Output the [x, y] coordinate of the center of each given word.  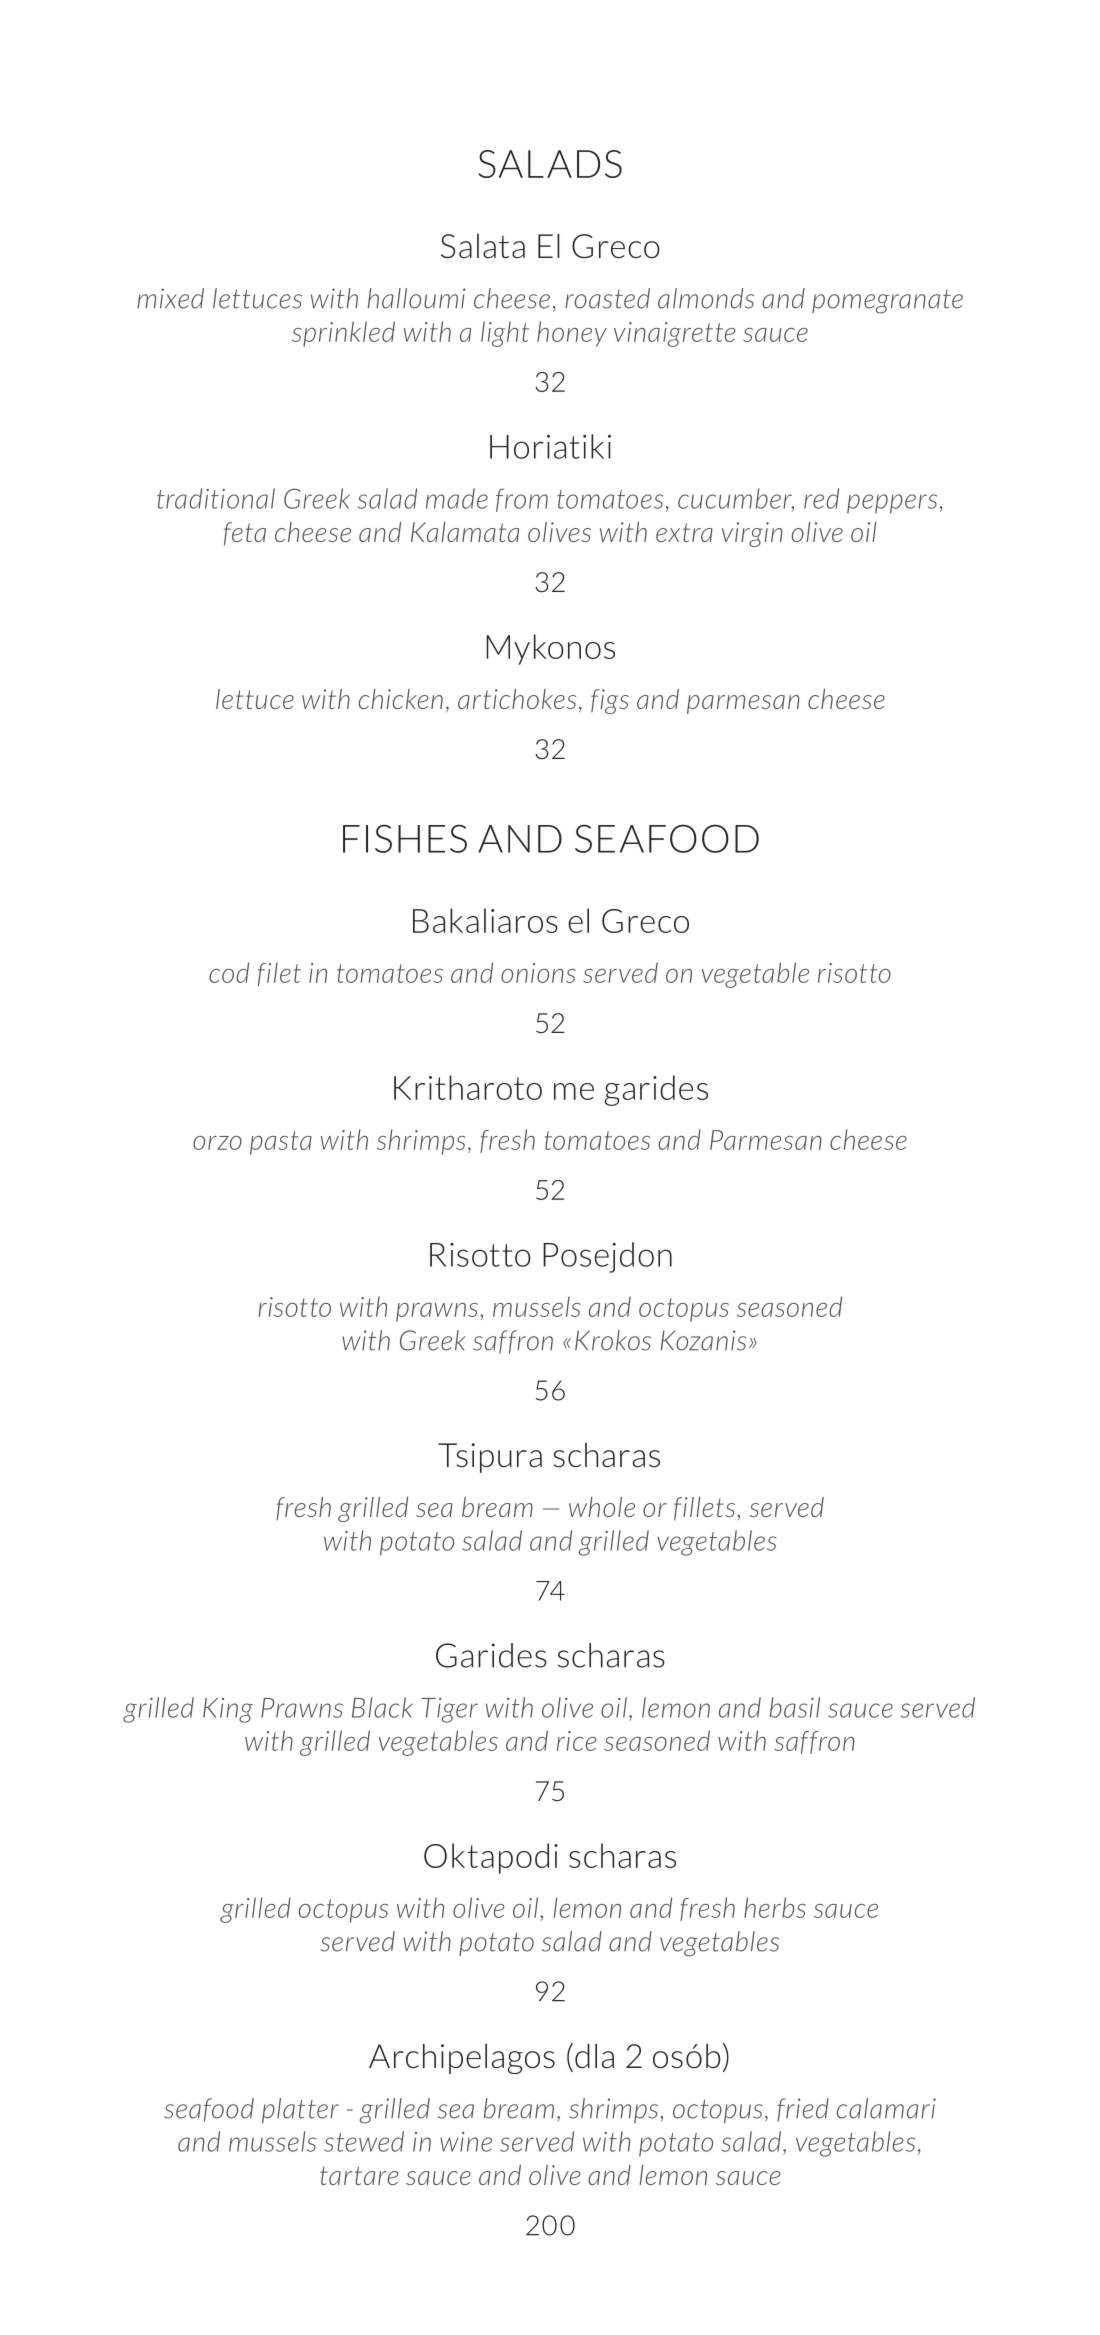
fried [803, 2110]
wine [466, 2142]
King [228, 1710]
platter [300, 2110]
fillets [706, 1509]
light [505, 334]
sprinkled [343, 334]
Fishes [405, 838]
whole [602, 1507]
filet [279, 974]
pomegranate [887, 302]
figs [610, 701]
